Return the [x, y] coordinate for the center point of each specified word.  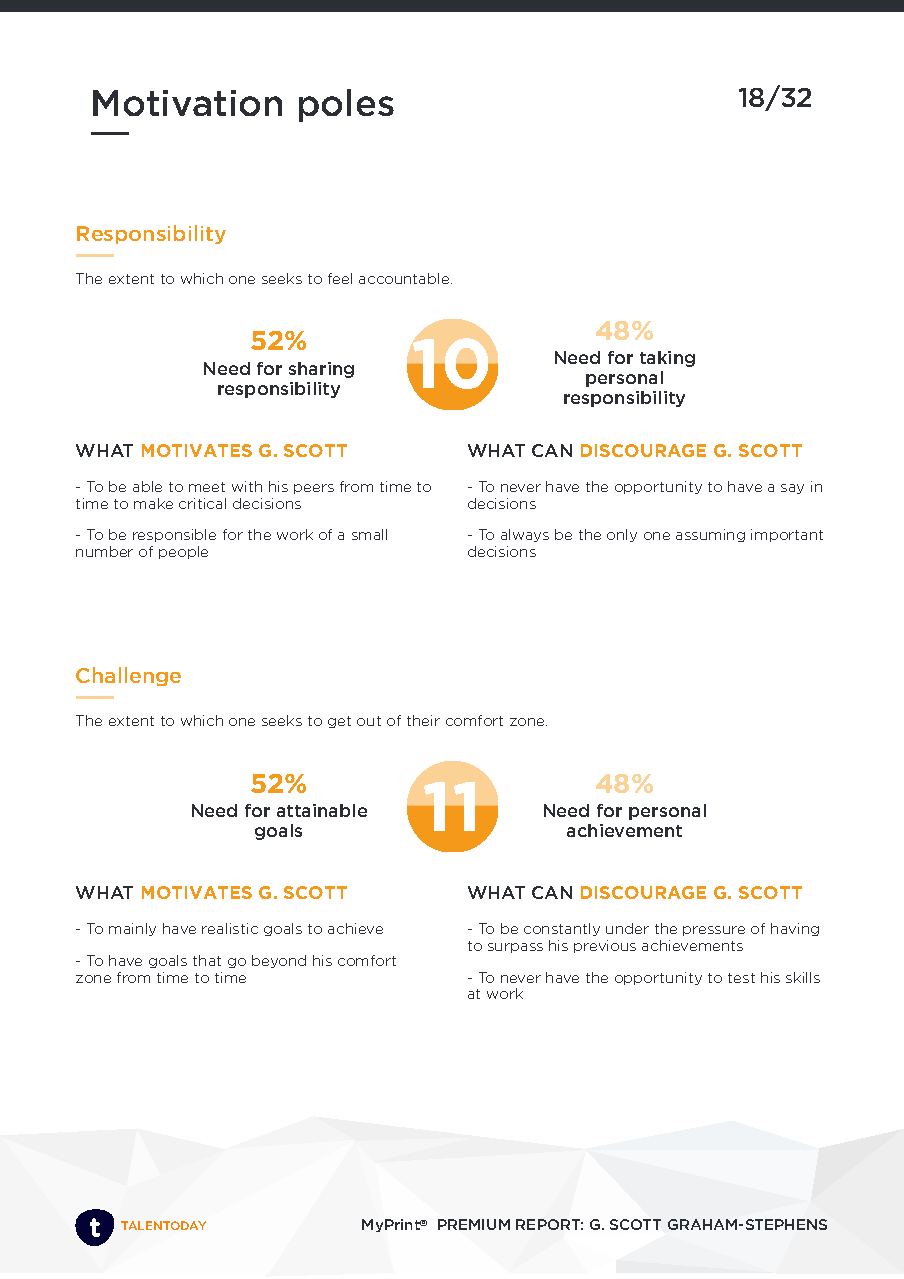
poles [346, 105]
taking [667, 359]
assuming [710, 535]
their [423, 720]
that [207, 960]
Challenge [128, 676]
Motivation [187, 103]
